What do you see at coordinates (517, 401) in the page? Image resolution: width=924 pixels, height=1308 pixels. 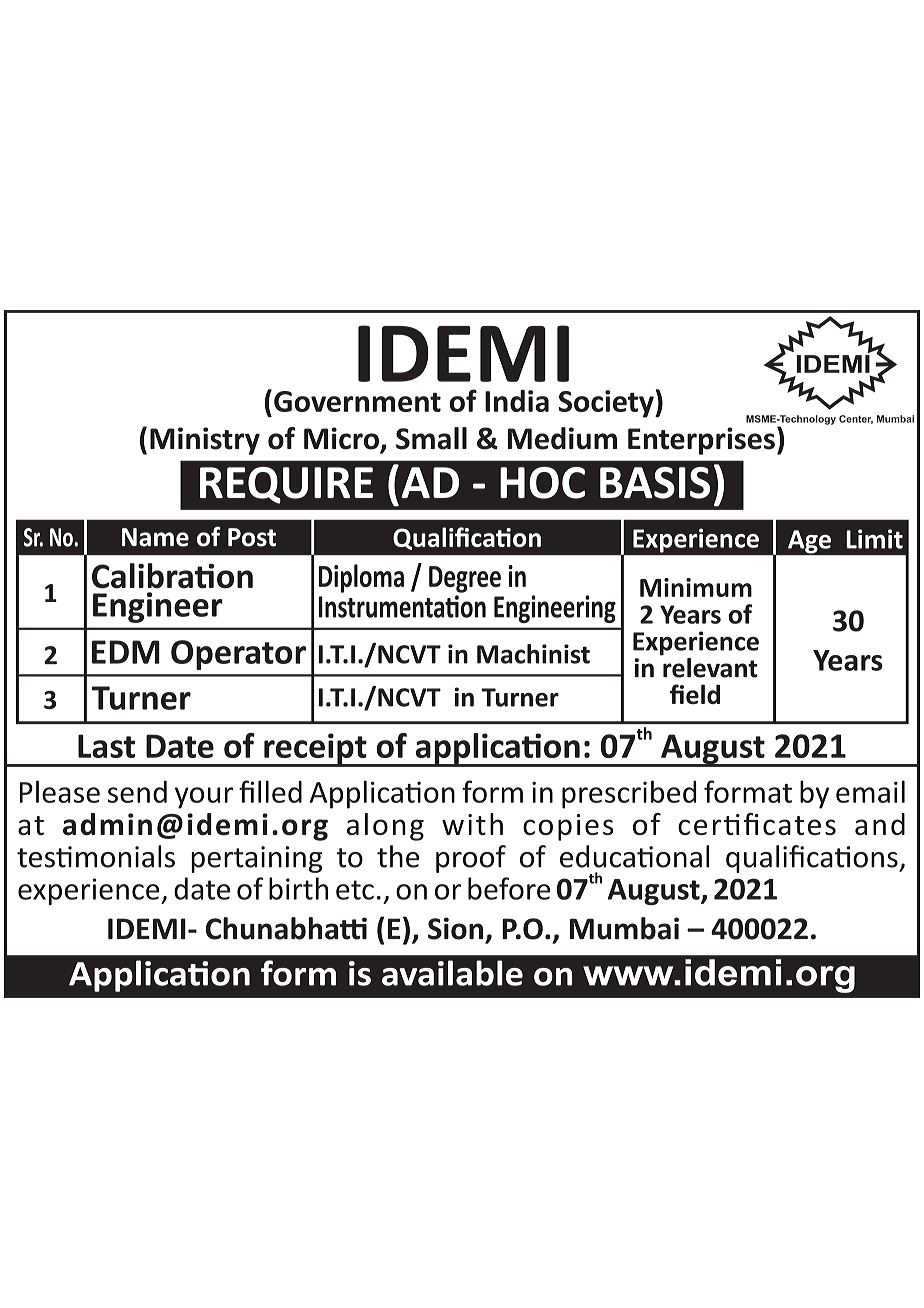 I see `India` at bounding box center [517, 401].
